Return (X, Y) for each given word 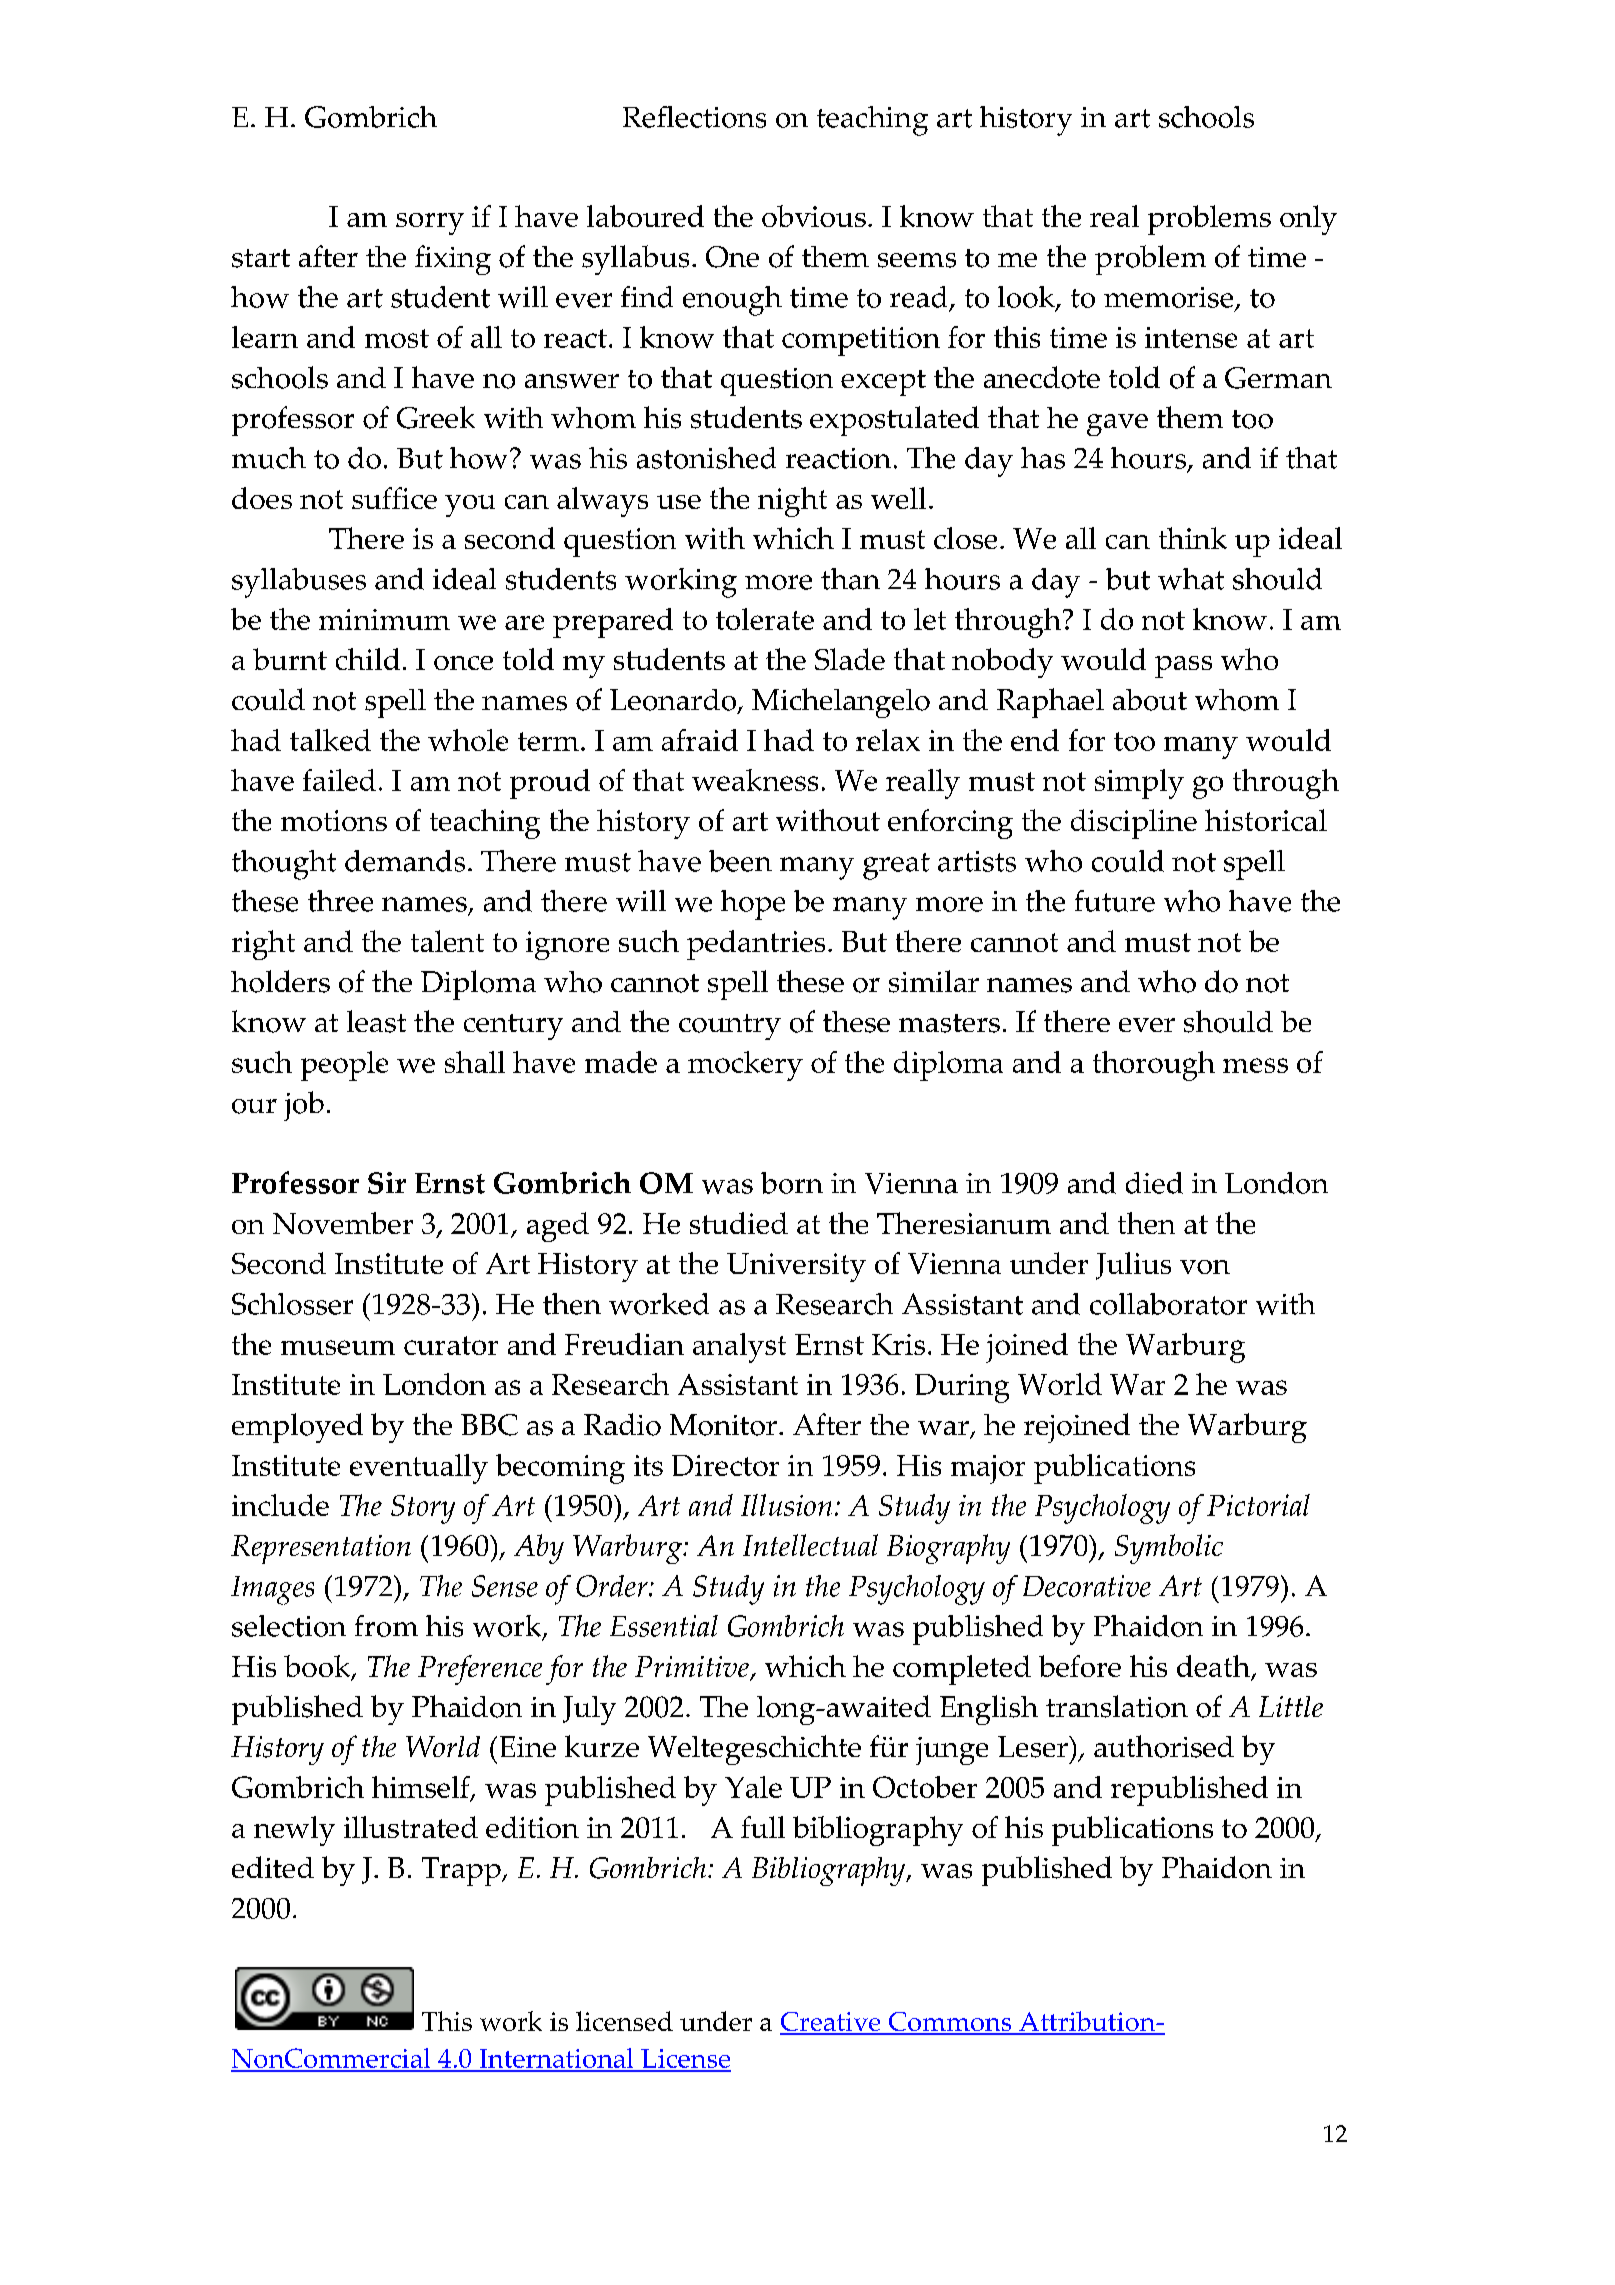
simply (1139, 784)
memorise (1170, 298)
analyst (739, 1348)
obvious (814, 216)
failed (339, 780)
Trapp (462, 1871)
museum (338, 1347)
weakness (755, 780)
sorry (430, 224)
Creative (831, 2023)
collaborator (1168, 1304)
